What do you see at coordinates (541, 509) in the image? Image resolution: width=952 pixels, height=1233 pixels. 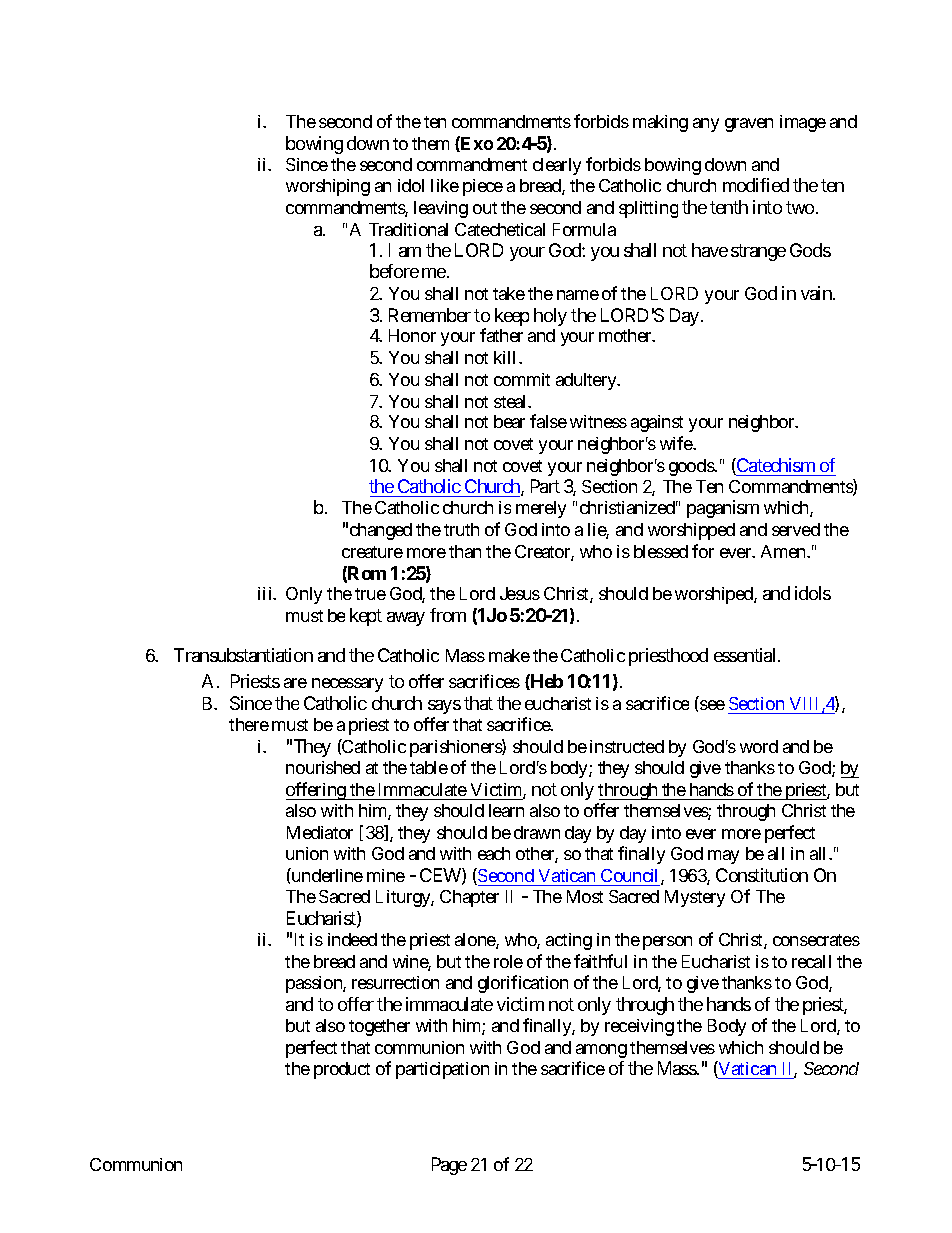 I see `merely` at bounding box center [541, 509].
